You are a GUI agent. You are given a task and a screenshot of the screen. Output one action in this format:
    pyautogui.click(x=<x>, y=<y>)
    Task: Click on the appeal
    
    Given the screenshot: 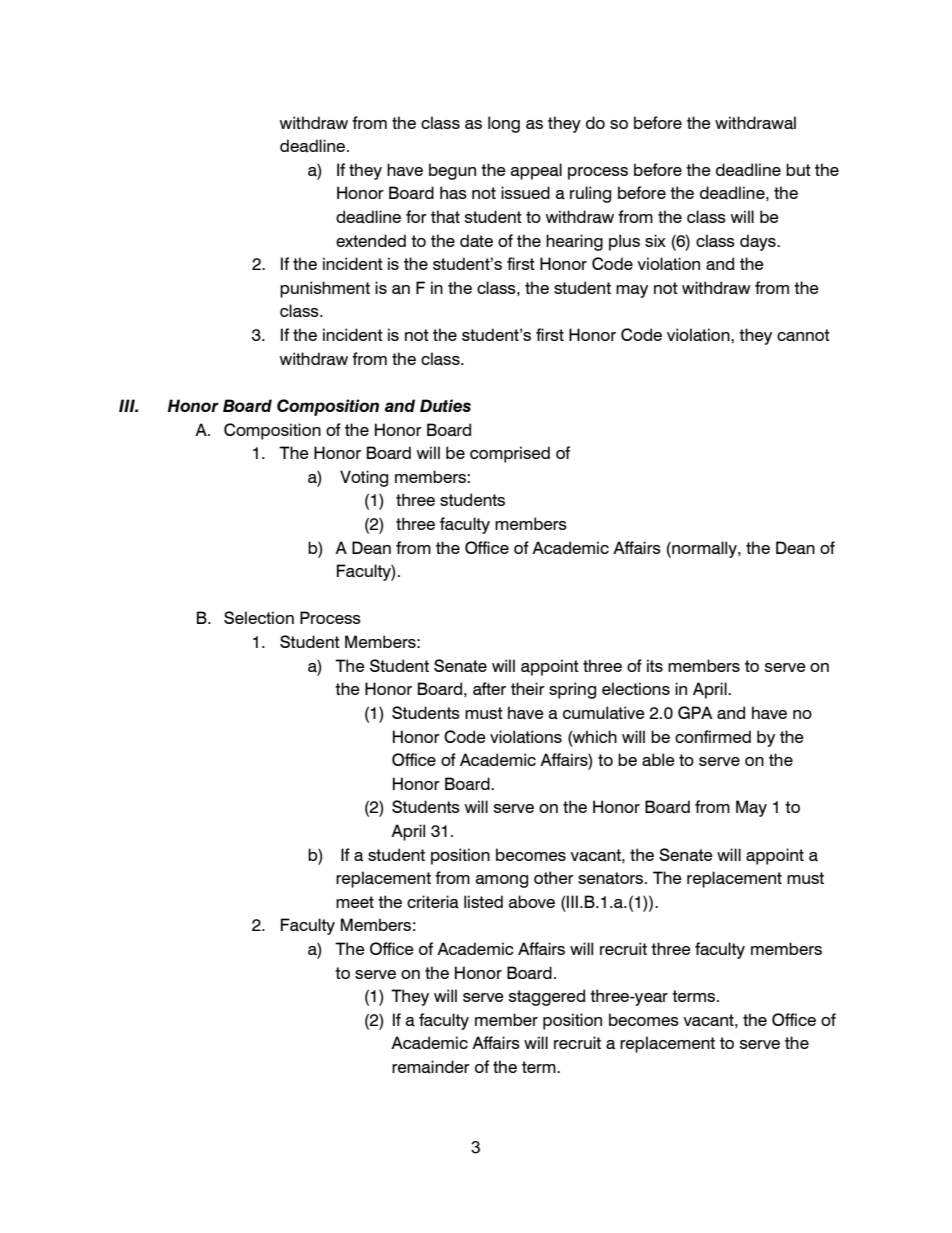 What is the action you would take?
    pyautogui.click(x=536, y=171)
